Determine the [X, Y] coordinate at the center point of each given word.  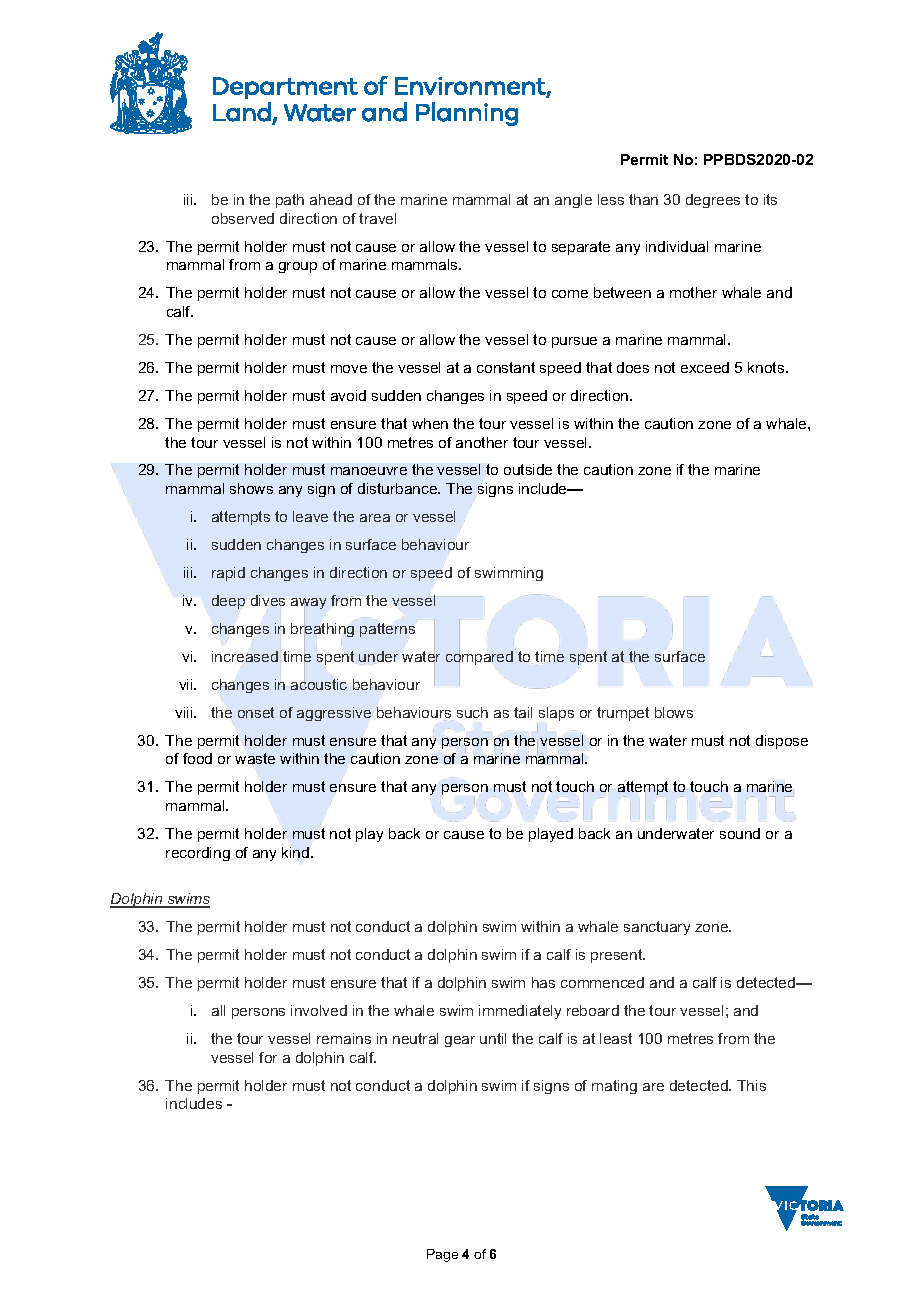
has [543, 982]
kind [296, 853]
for [268, 1057]
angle [573, 201]
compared [479, 658]
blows [674, 712]
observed [243, 218]
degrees [713, 201]
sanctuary [657, 928]
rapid [228, 574]
